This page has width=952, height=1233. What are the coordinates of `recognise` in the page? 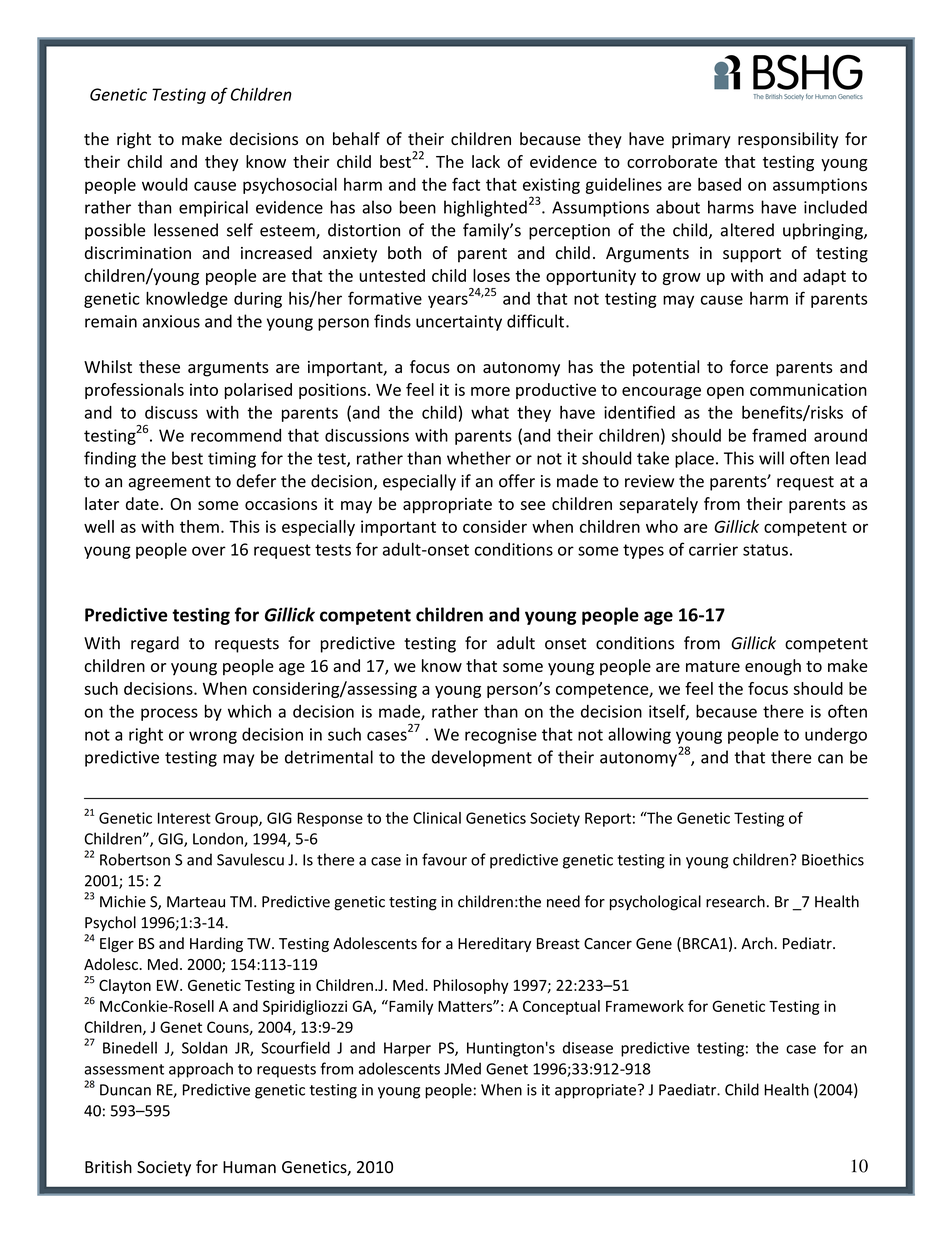 It's located at (501, 736).
